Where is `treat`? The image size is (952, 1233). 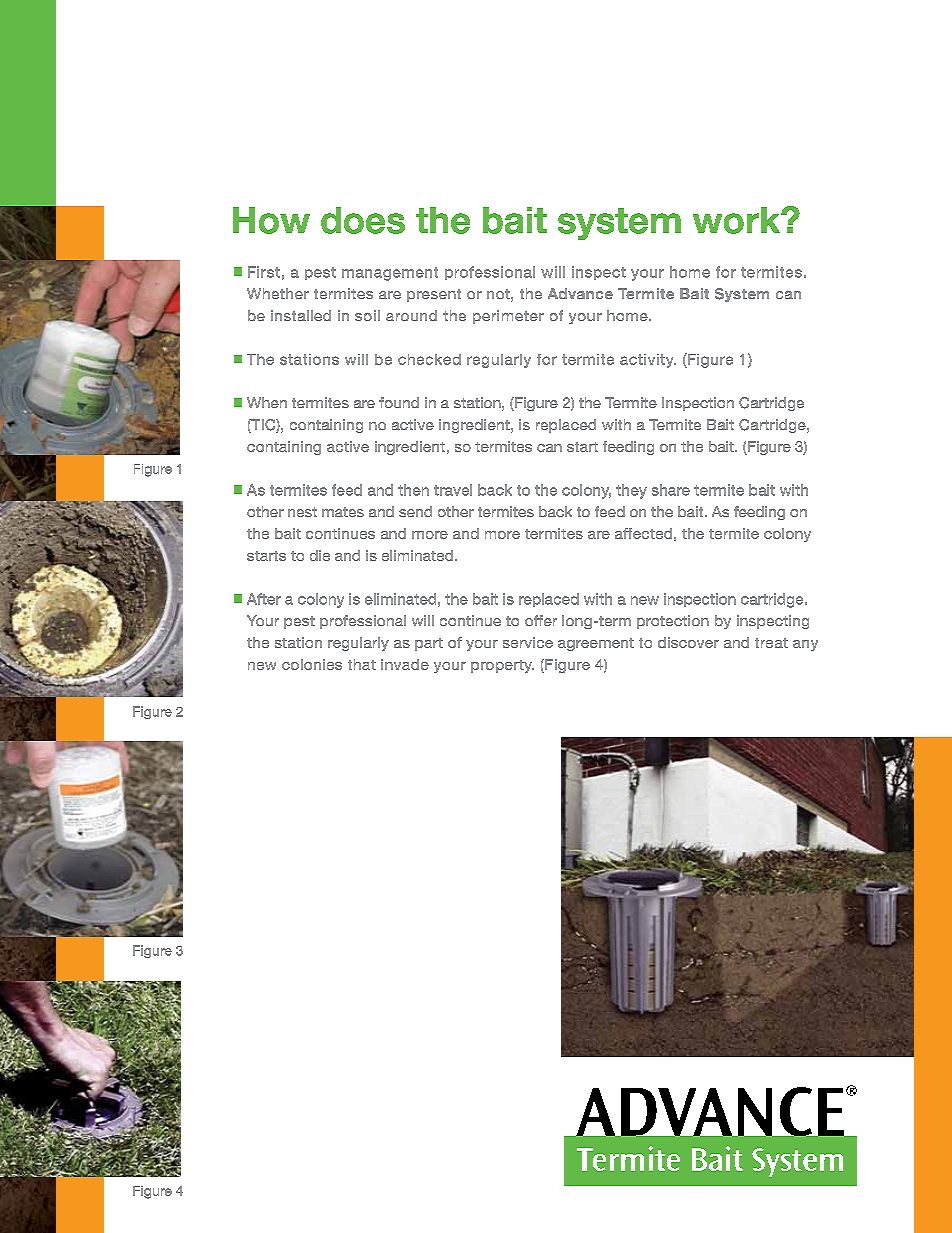
treat is located at coordinates (771, 643).
